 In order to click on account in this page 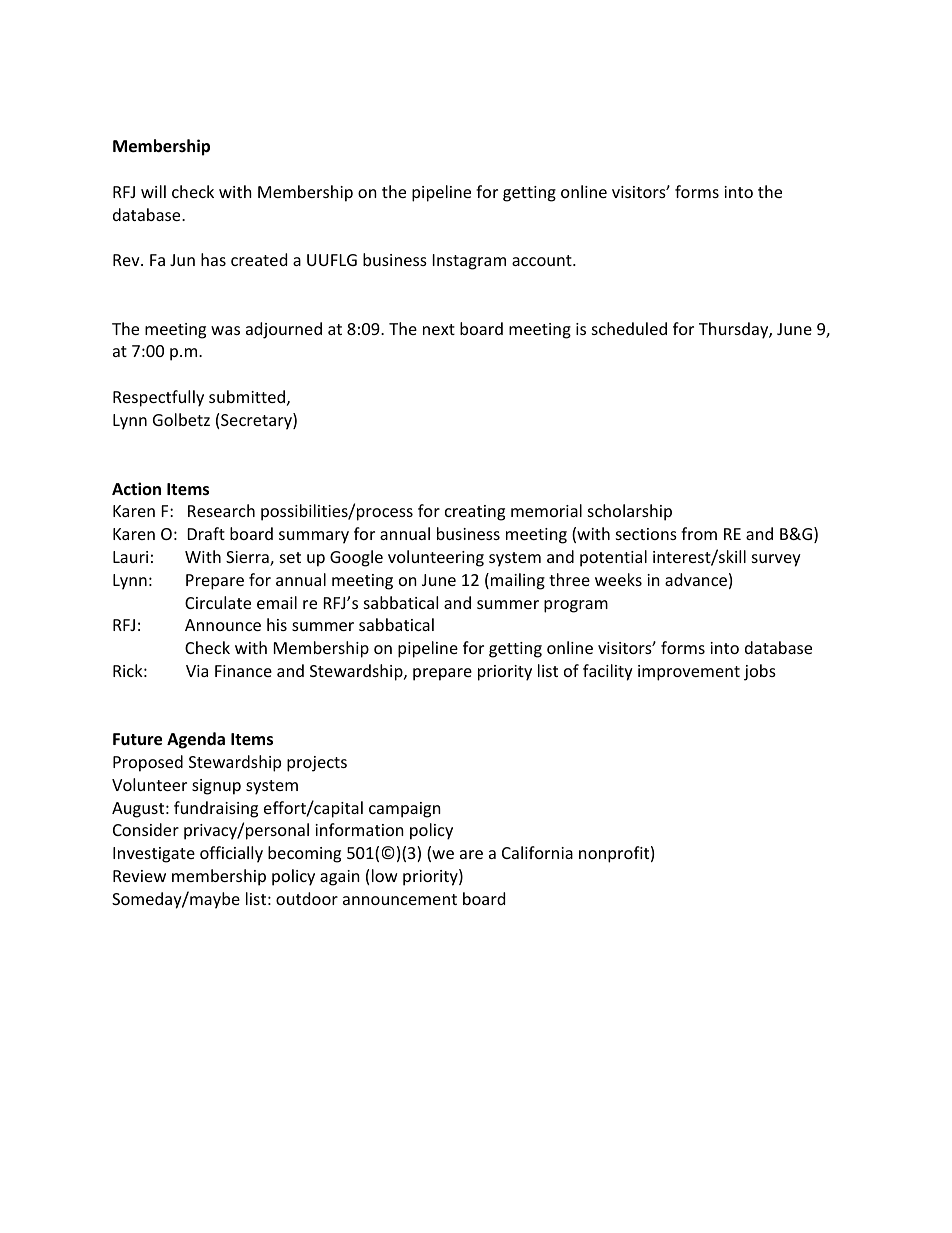, I will do `click(543, 260)`.
